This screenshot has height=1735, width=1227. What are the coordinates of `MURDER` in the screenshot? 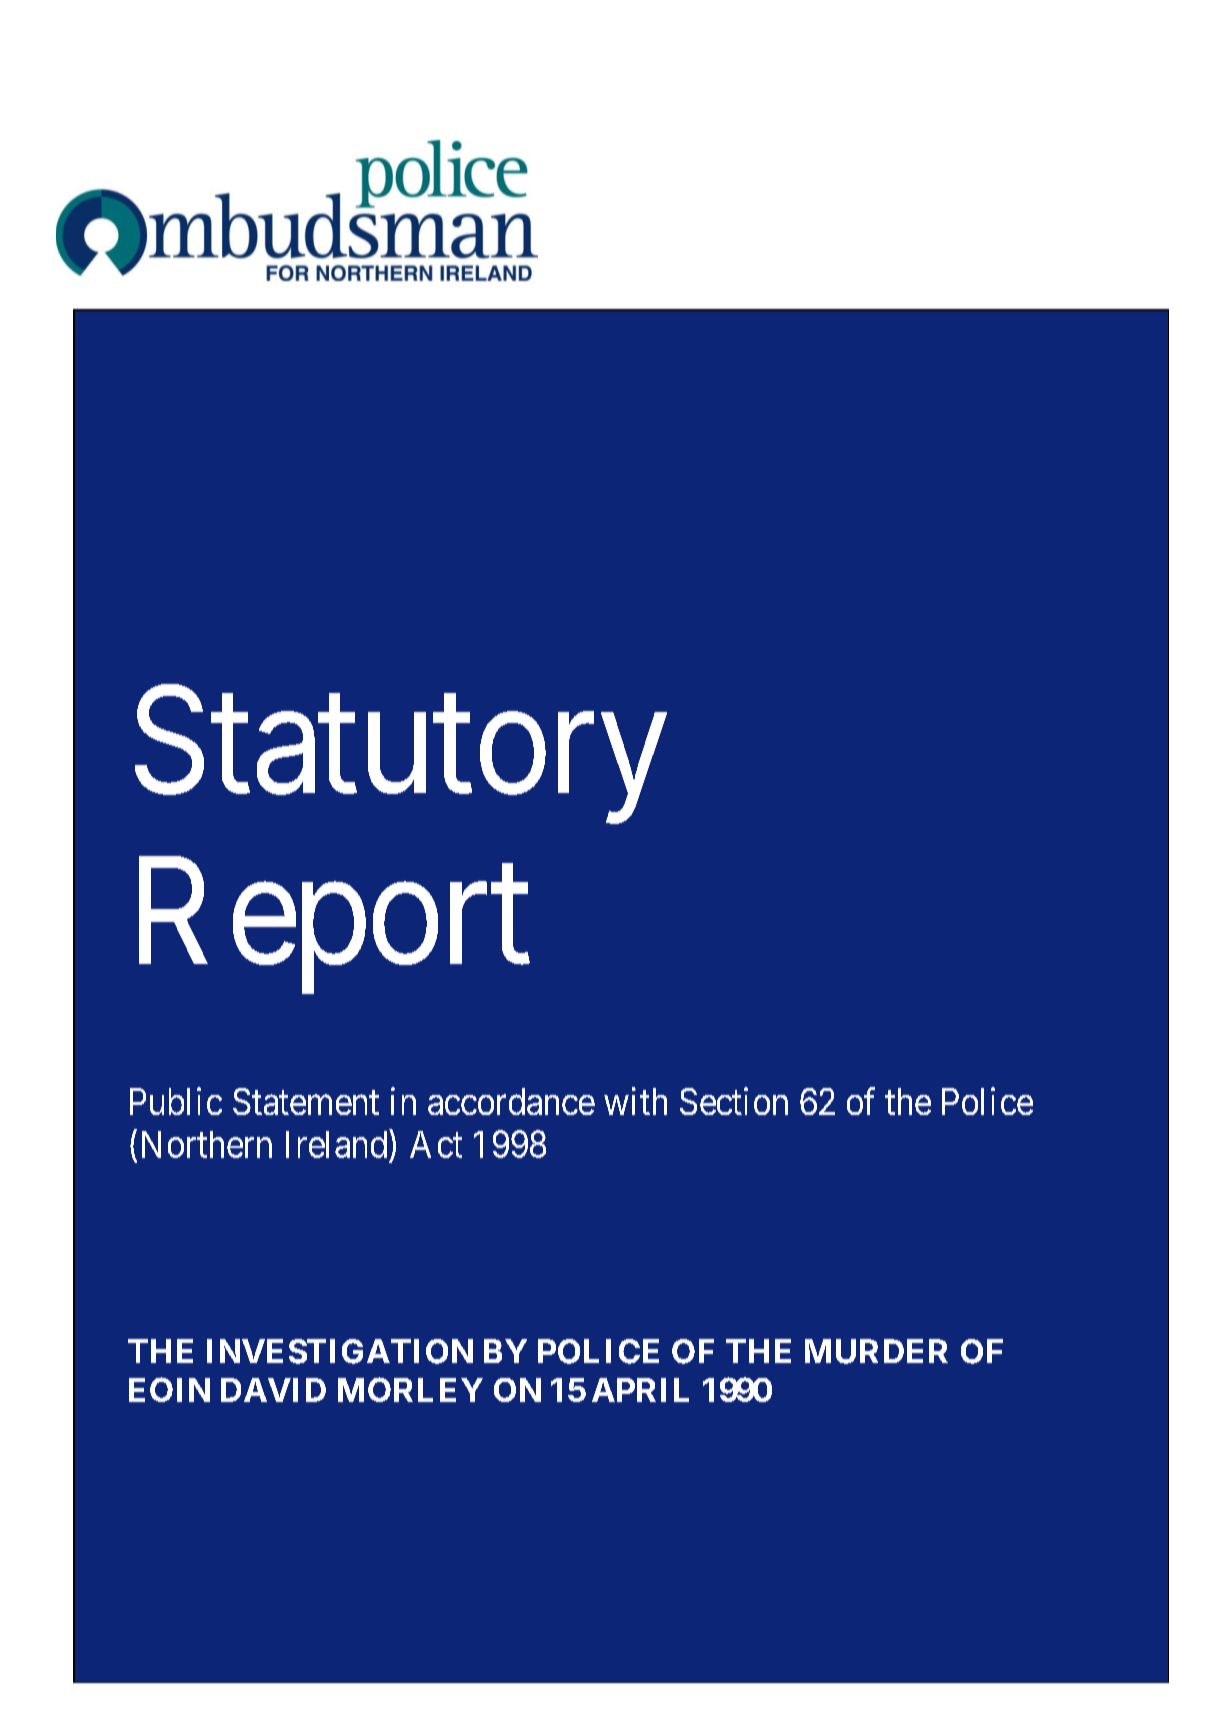 It's located at (876, 1351).
